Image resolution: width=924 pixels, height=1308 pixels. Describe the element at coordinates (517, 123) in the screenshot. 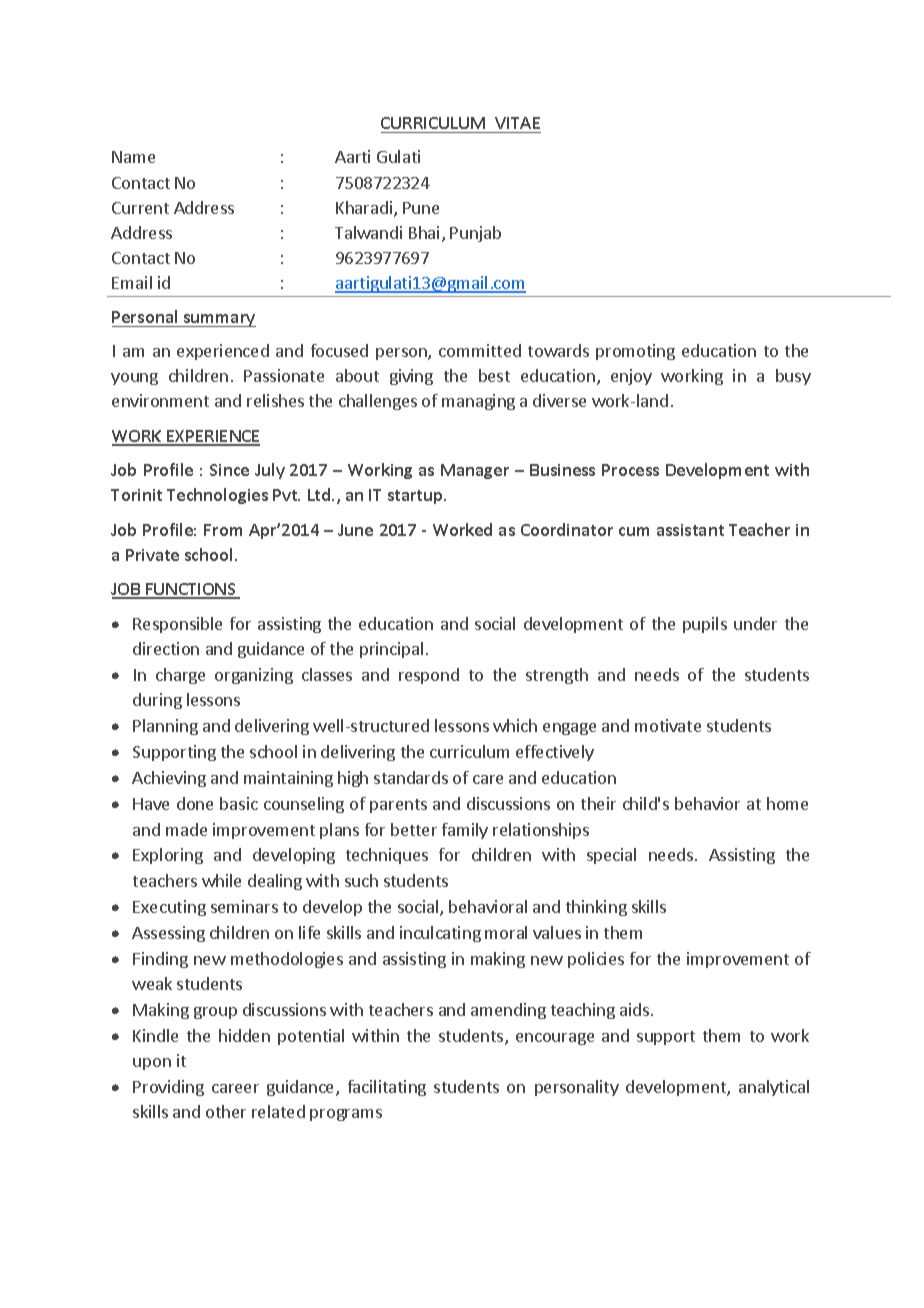

I see `VITAE` at that location.
